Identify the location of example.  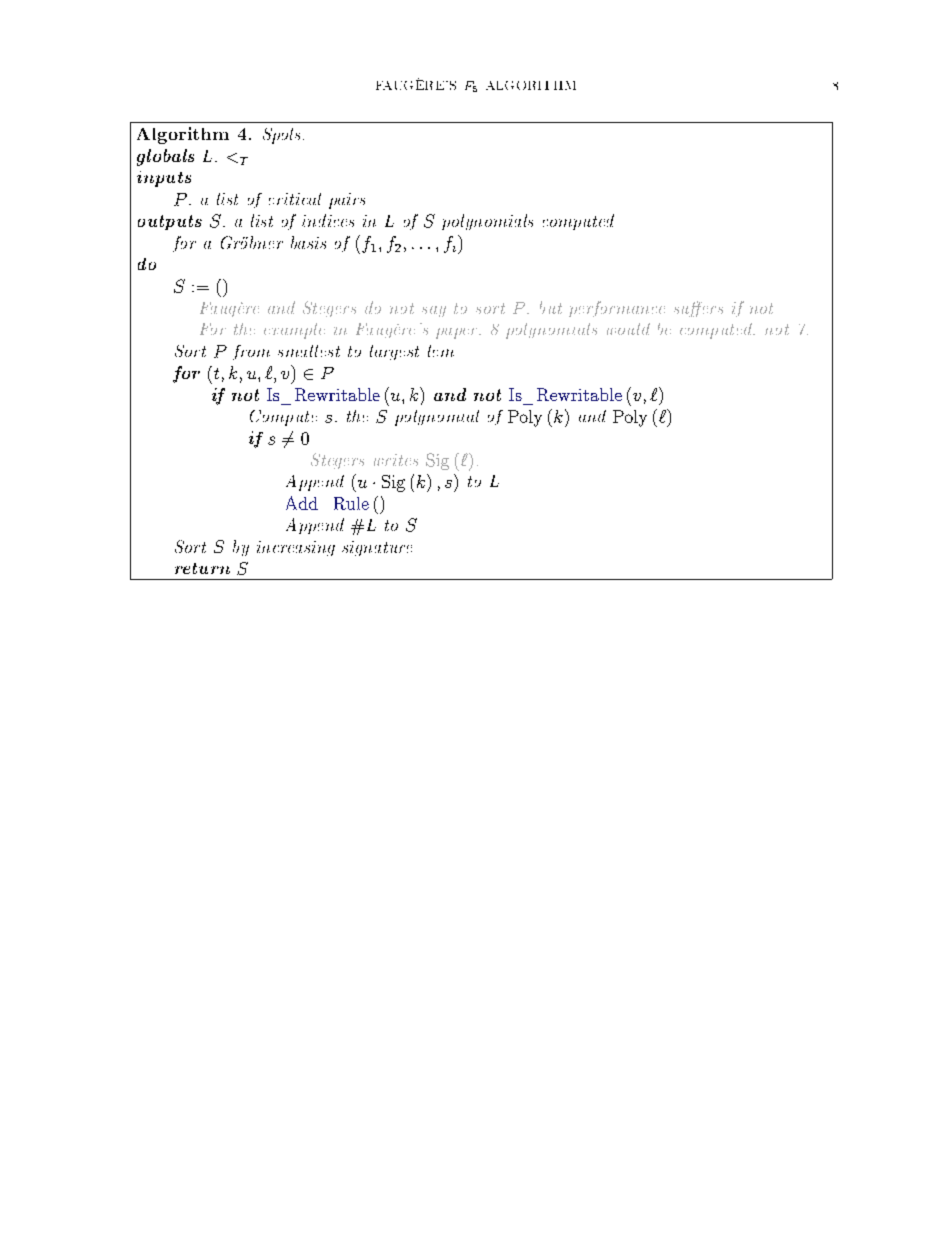
(294, 331).
